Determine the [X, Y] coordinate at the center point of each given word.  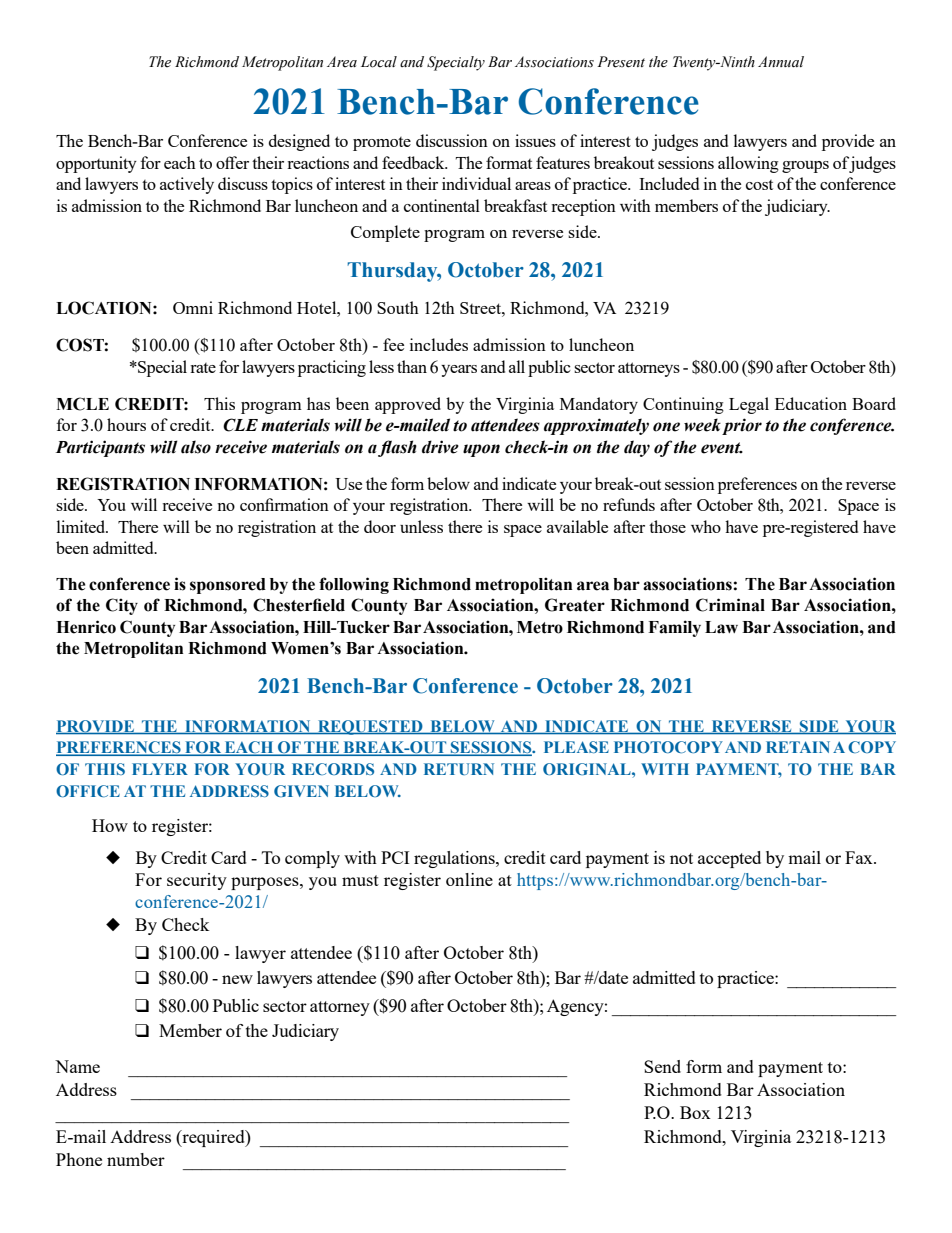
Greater [575, 605]
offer [232, 162]
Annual [781, 62]
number [136, 1159]
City [122, 606]
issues [535, 140]
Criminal [730, 605]
